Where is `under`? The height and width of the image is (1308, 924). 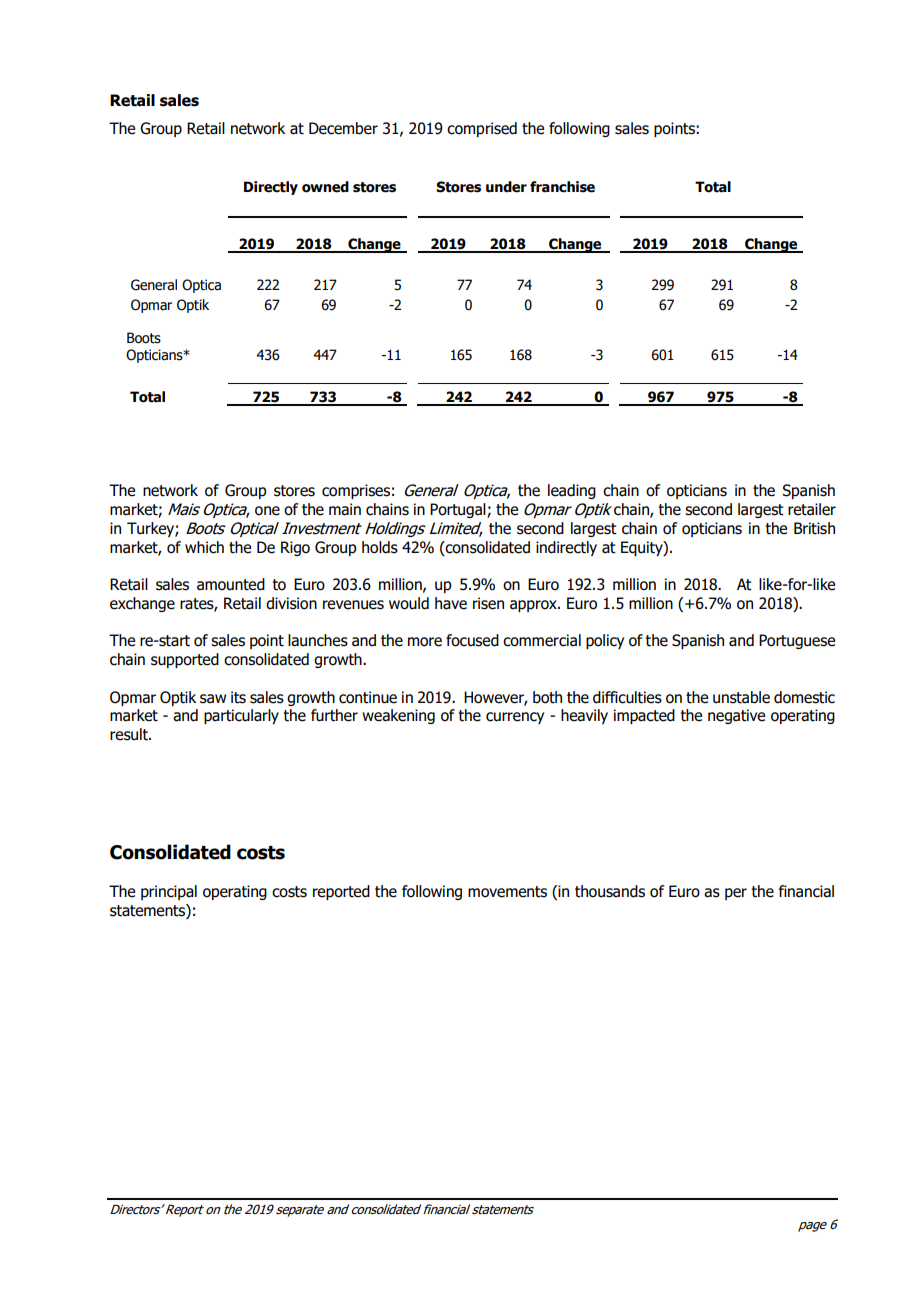
under is located at coordinates (506, 187).
